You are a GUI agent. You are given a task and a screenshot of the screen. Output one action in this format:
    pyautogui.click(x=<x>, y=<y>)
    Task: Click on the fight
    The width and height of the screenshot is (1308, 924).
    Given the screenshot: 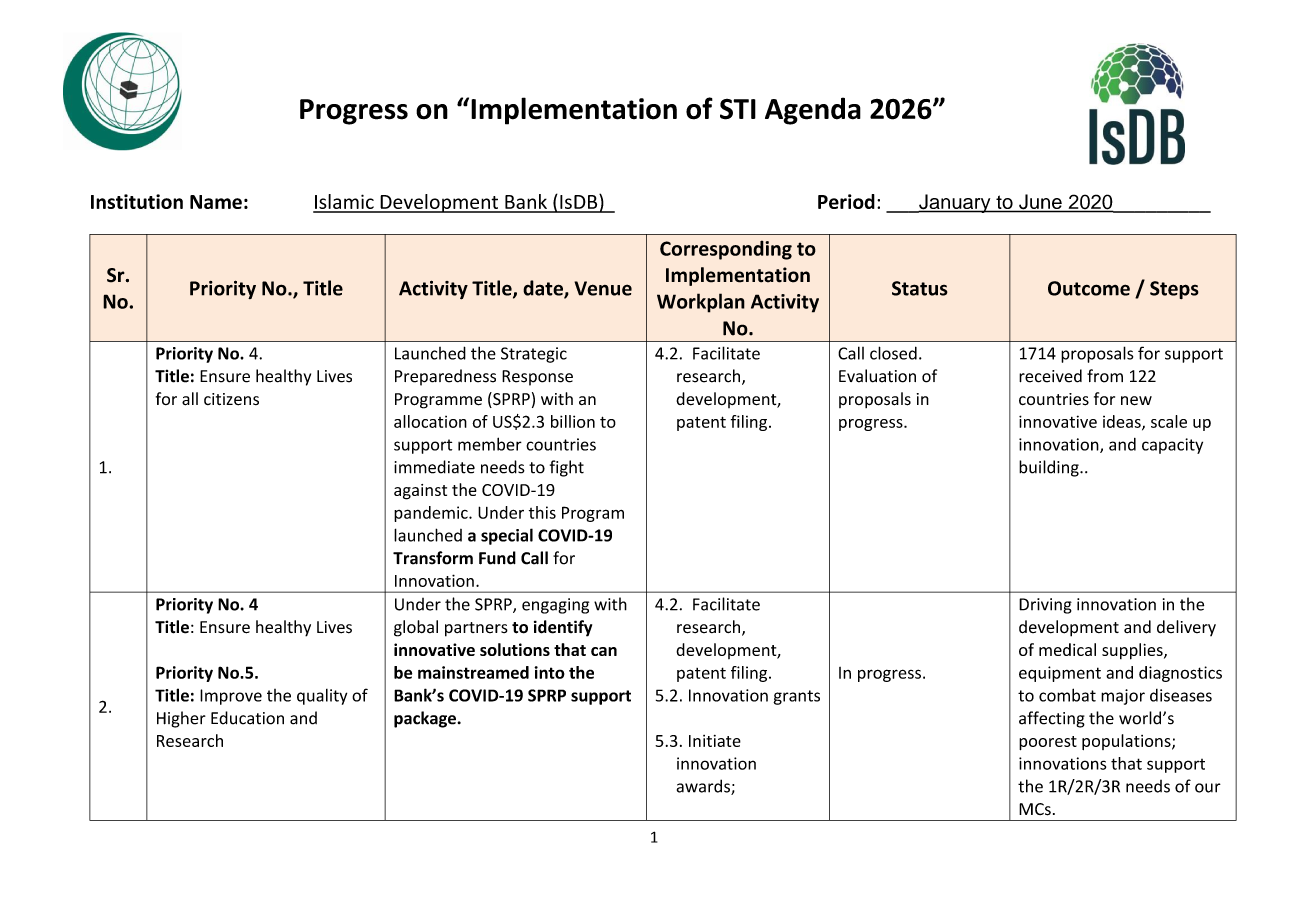 What is the action you would take?
    pyautogui.click(x=567, y=468)
